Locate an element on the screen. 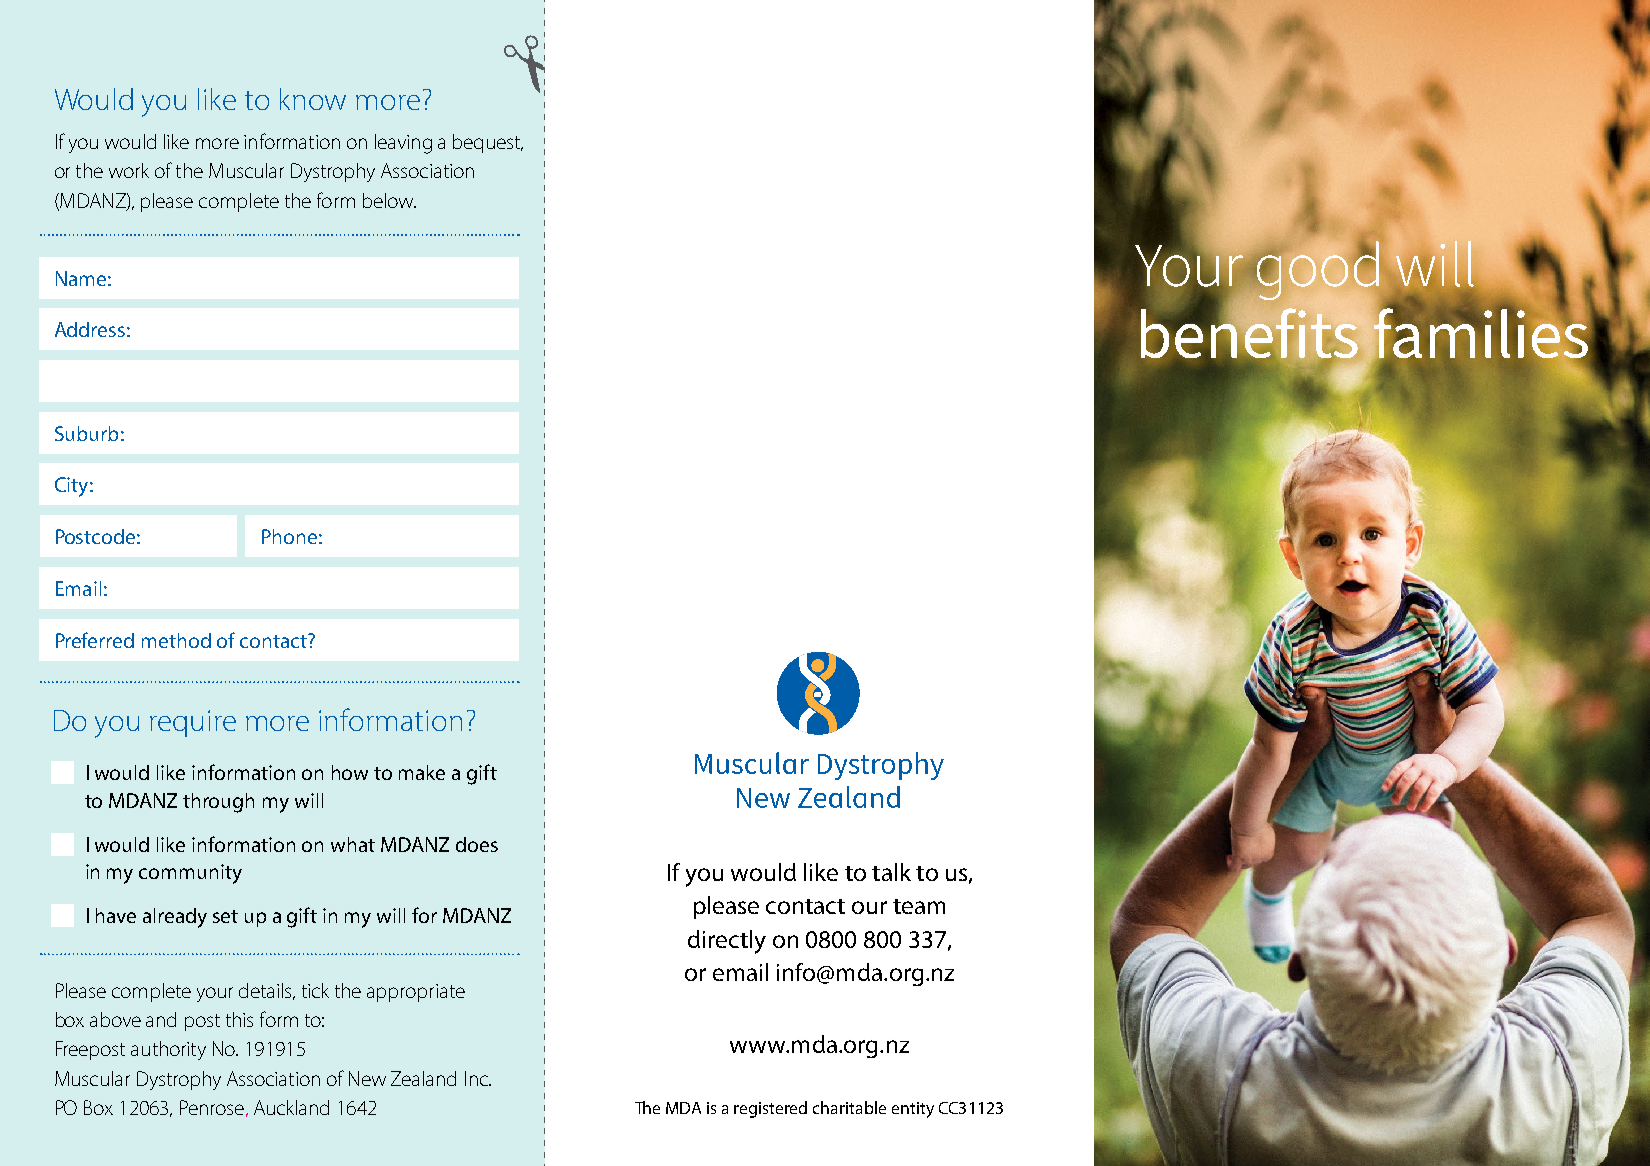 This screenshot has width=1650, height=1166. make is located at coordinates (422, 772).
